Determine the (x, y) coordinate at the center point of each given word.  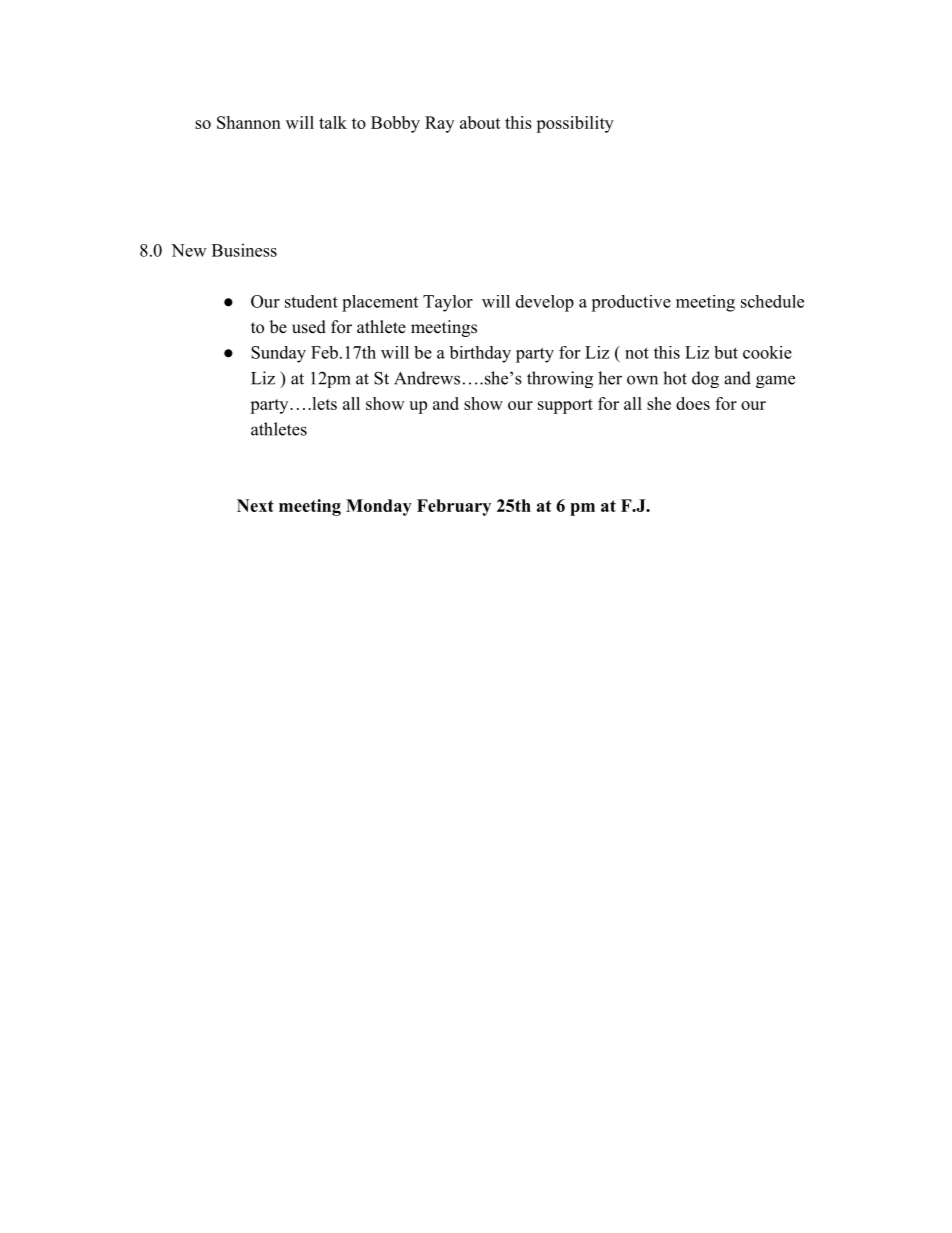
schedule (772, 301)
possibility (575, 124)
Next (255, 505)
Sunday (278, 354)
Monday (379, 507)
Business (244, 250)
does (693, 403)
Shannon (249, 122)
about (480, 122)
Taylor (448, 303)
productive (631, 303)
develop (545, 303)
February (454, 507)
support (565, 406)
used (309, 327)
